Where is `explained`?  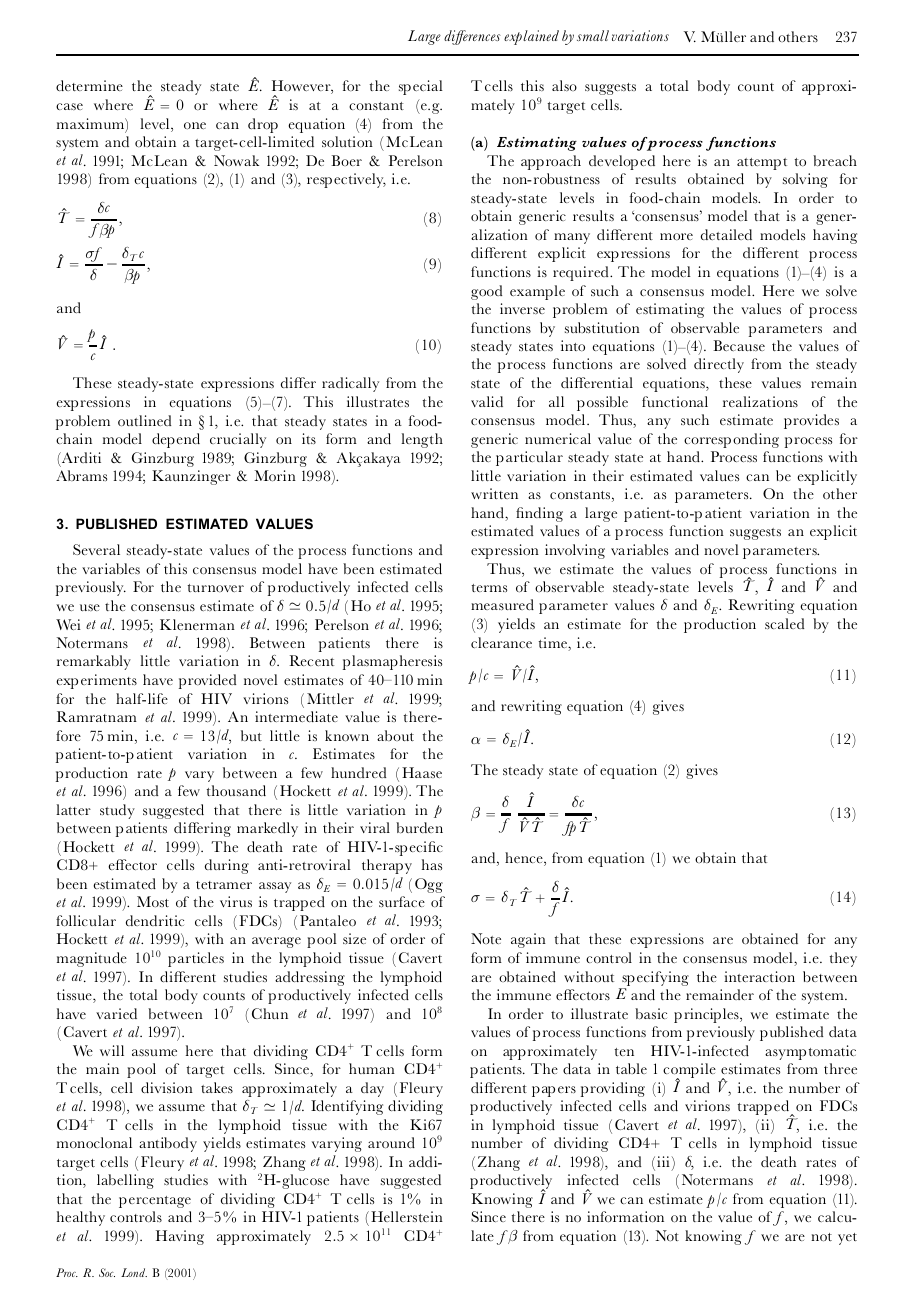
explained is located at coordinates (531, 37).
